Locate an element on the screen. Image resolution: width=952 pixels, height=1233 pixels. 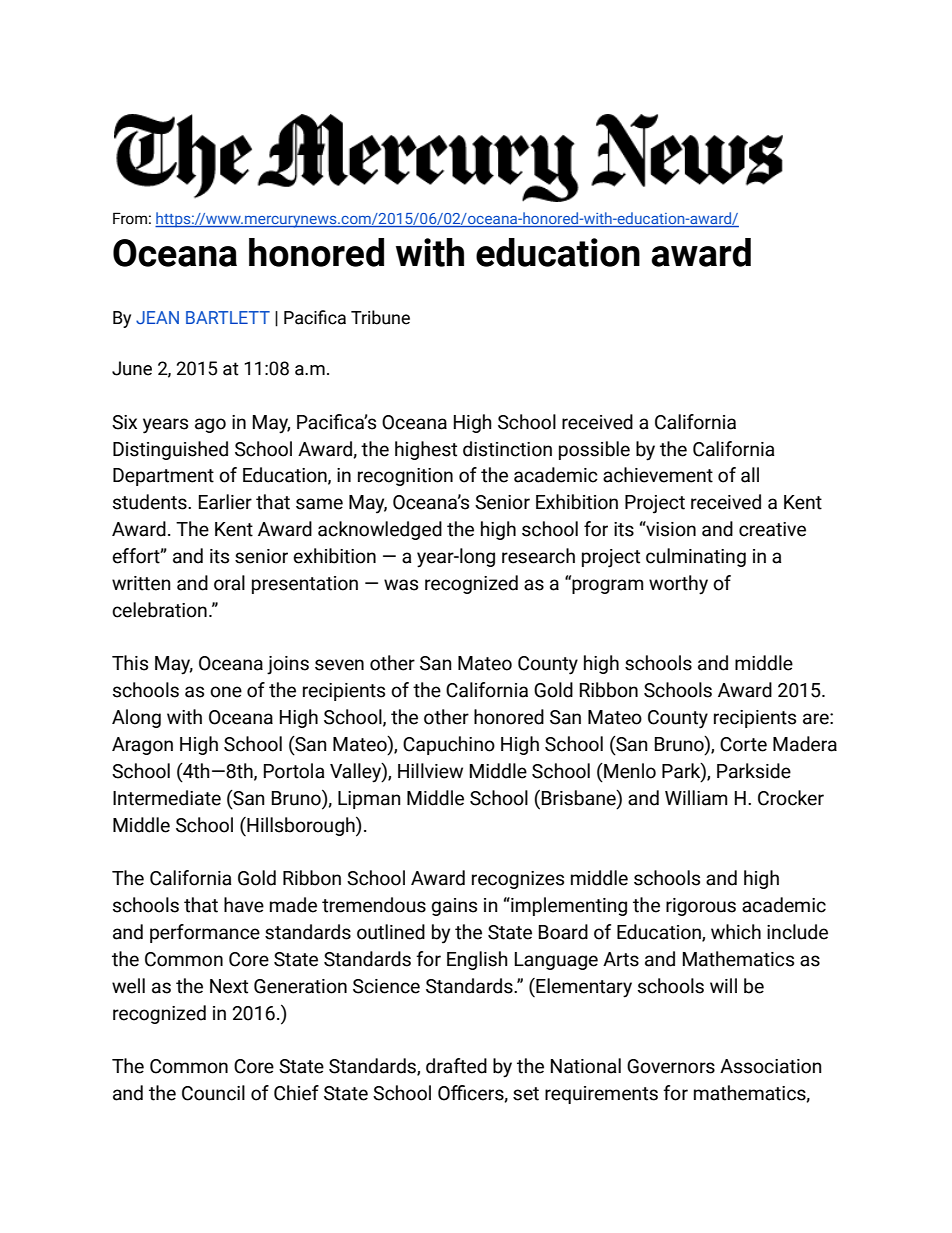
Crocker is located at coordinates (791, 798).
